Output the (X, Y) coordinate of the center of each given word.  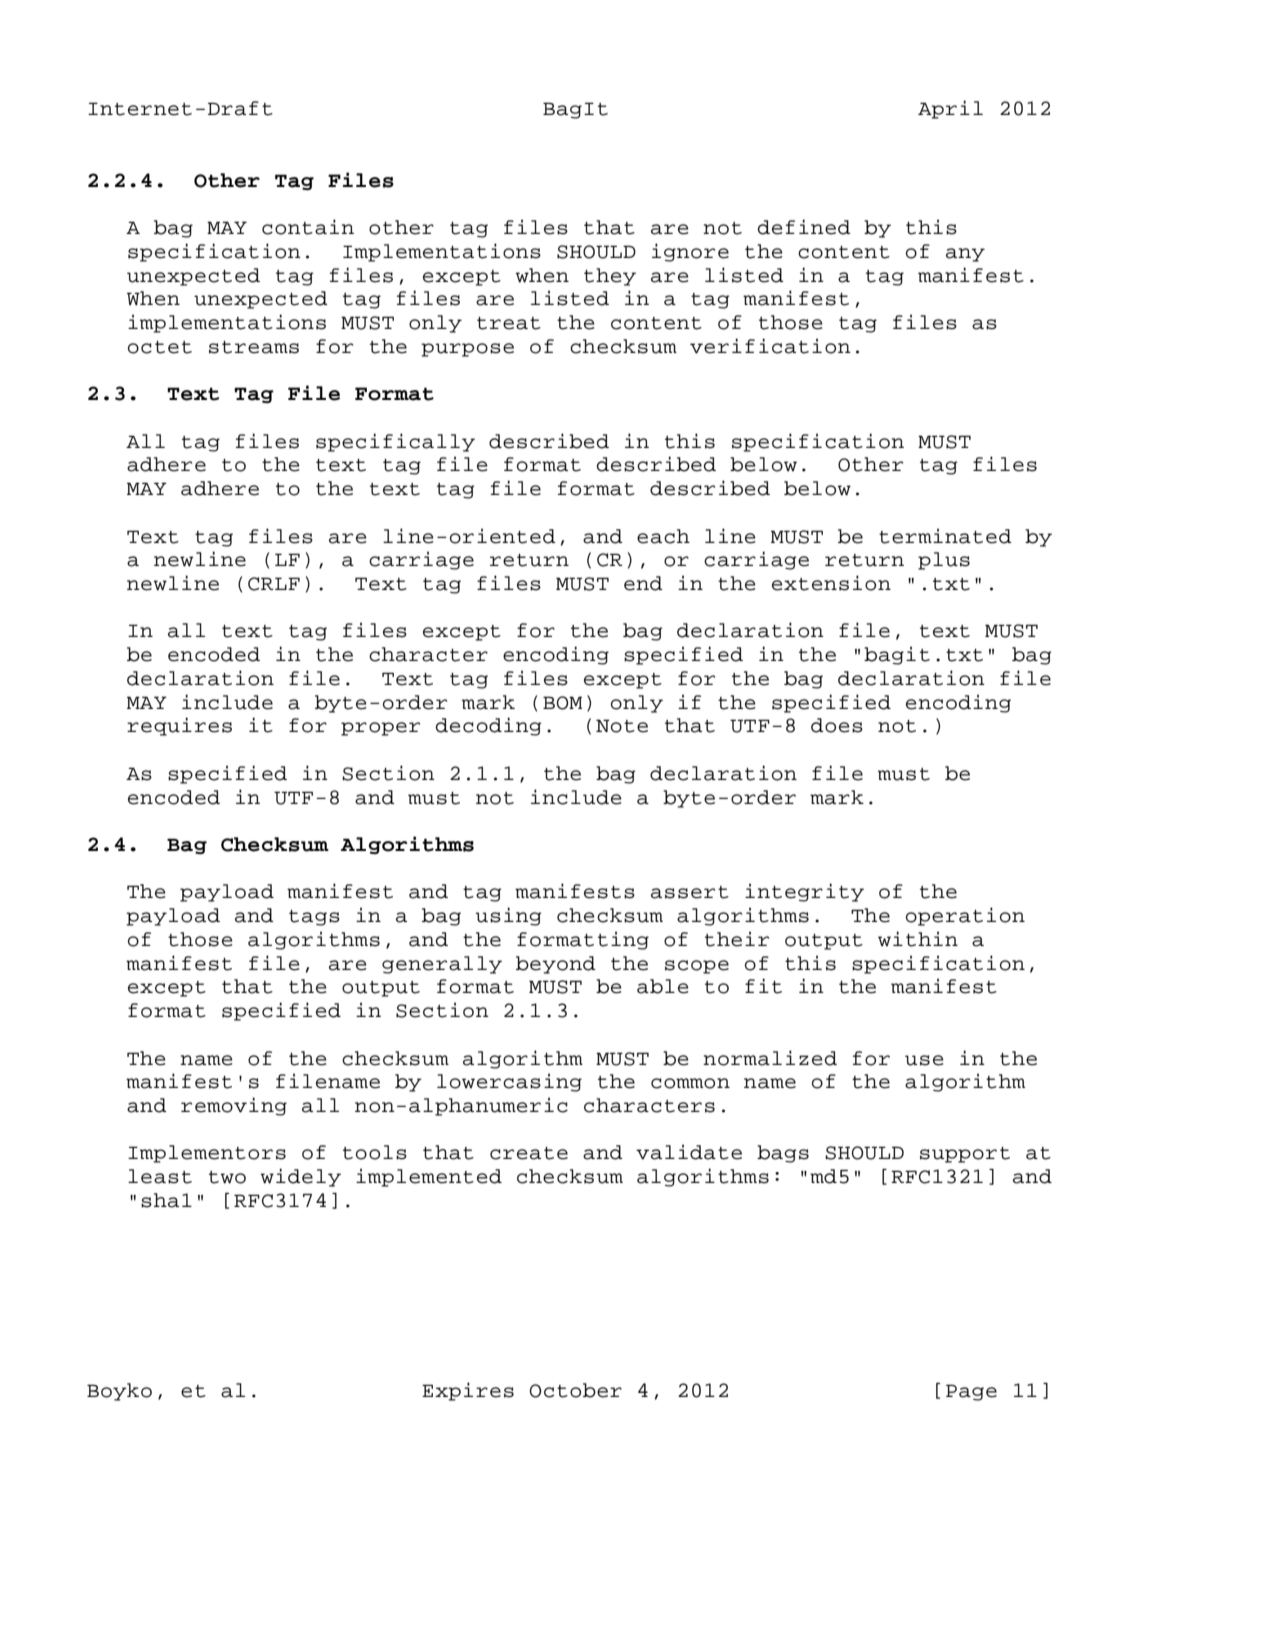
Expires (468, 1391)
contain (308, 227)
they (610, 277)
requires (179, 726)
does (837, 725)
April (950, 109)
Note (622, 726)
